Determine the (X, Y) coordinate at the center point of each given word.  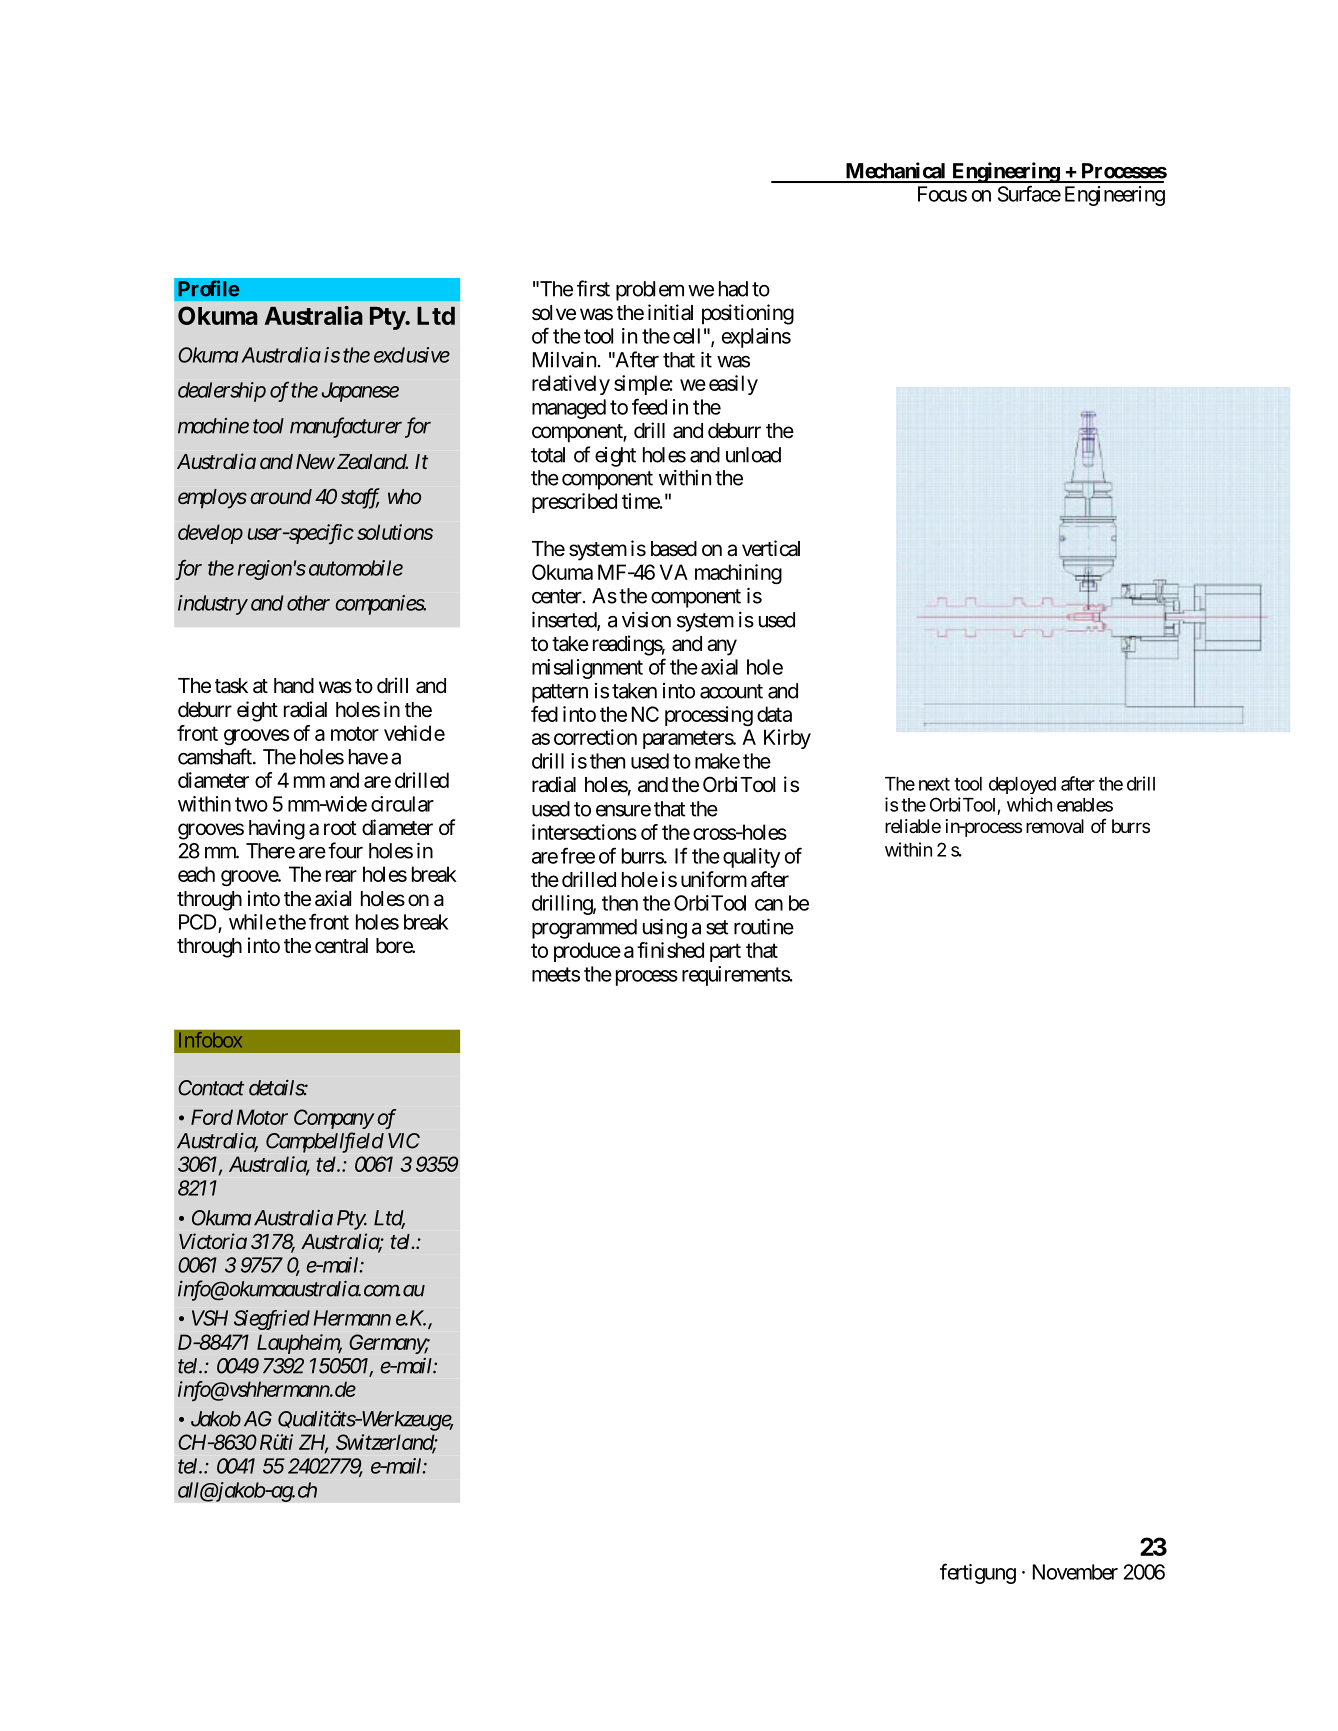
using (665, 928)
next (934, 784)
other (308, 603)
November (1075, 1572)
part (725, 952)
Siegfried (272, 1320)
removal (1055, 826)
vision (646, 619)
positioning (748, 314)
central (341, 946)
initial (670, 312)
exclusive (412, 355)
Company (334, 1119)
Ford (212, 1117)
